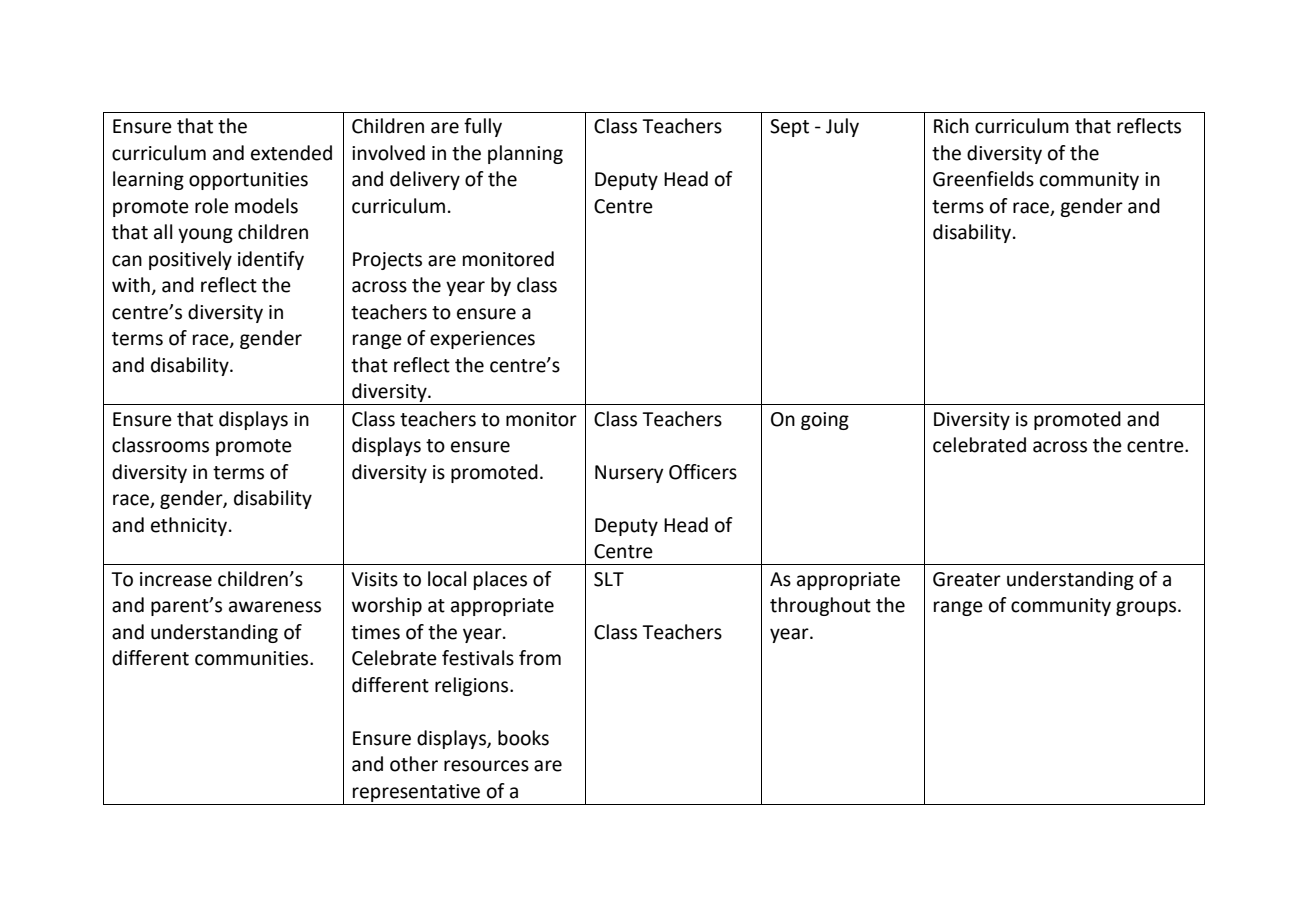  Describe the element at coordinates (291, 153) in the page. I see `extended` at that location.
